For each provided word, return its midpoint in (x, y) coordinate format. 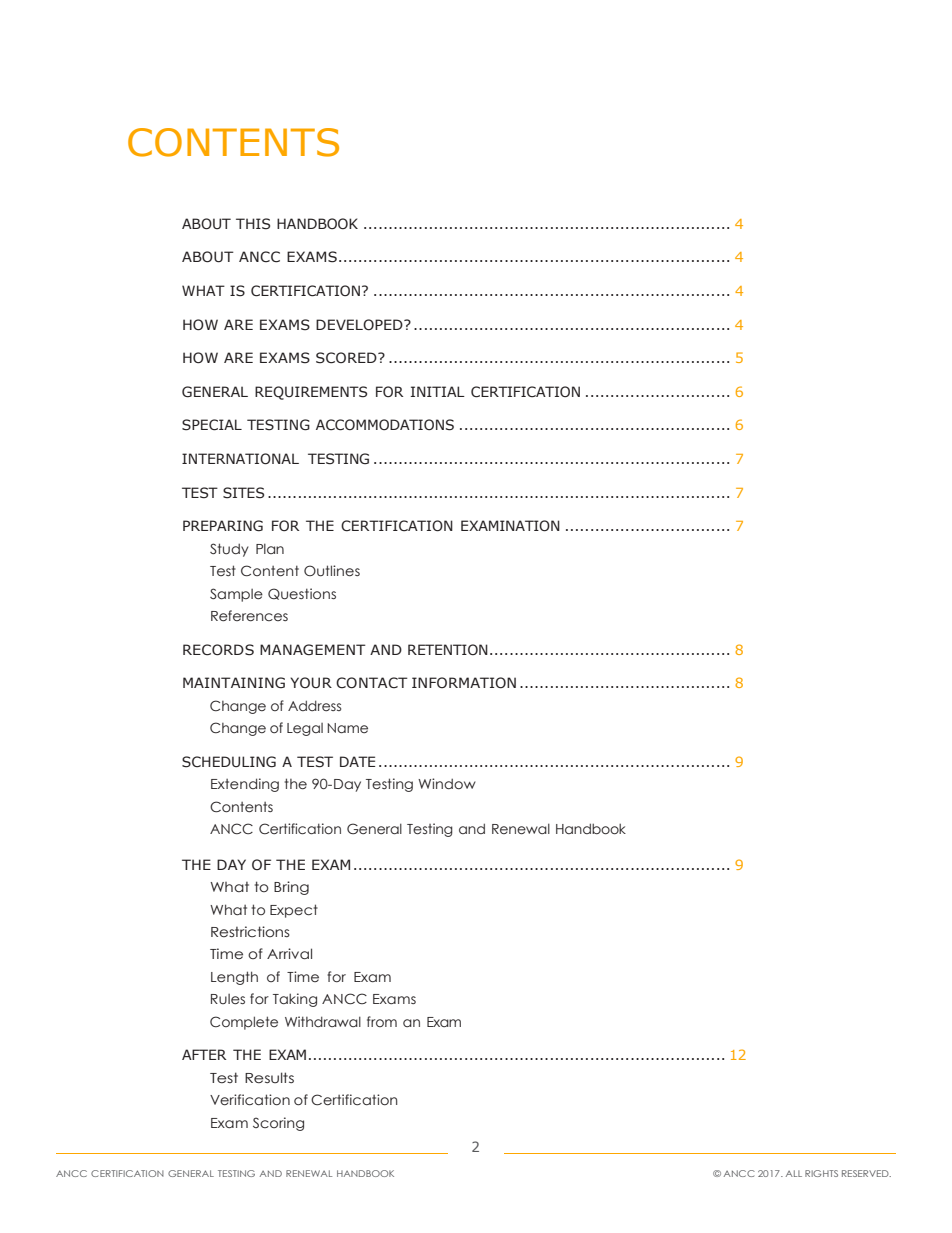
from (382, 1021)
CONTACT (372, 683)
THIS (253, 224)
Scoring (278, 1124)
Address (314, 705)
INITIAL (438, 391)
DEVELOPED (360, 325)
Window (447, 783)
